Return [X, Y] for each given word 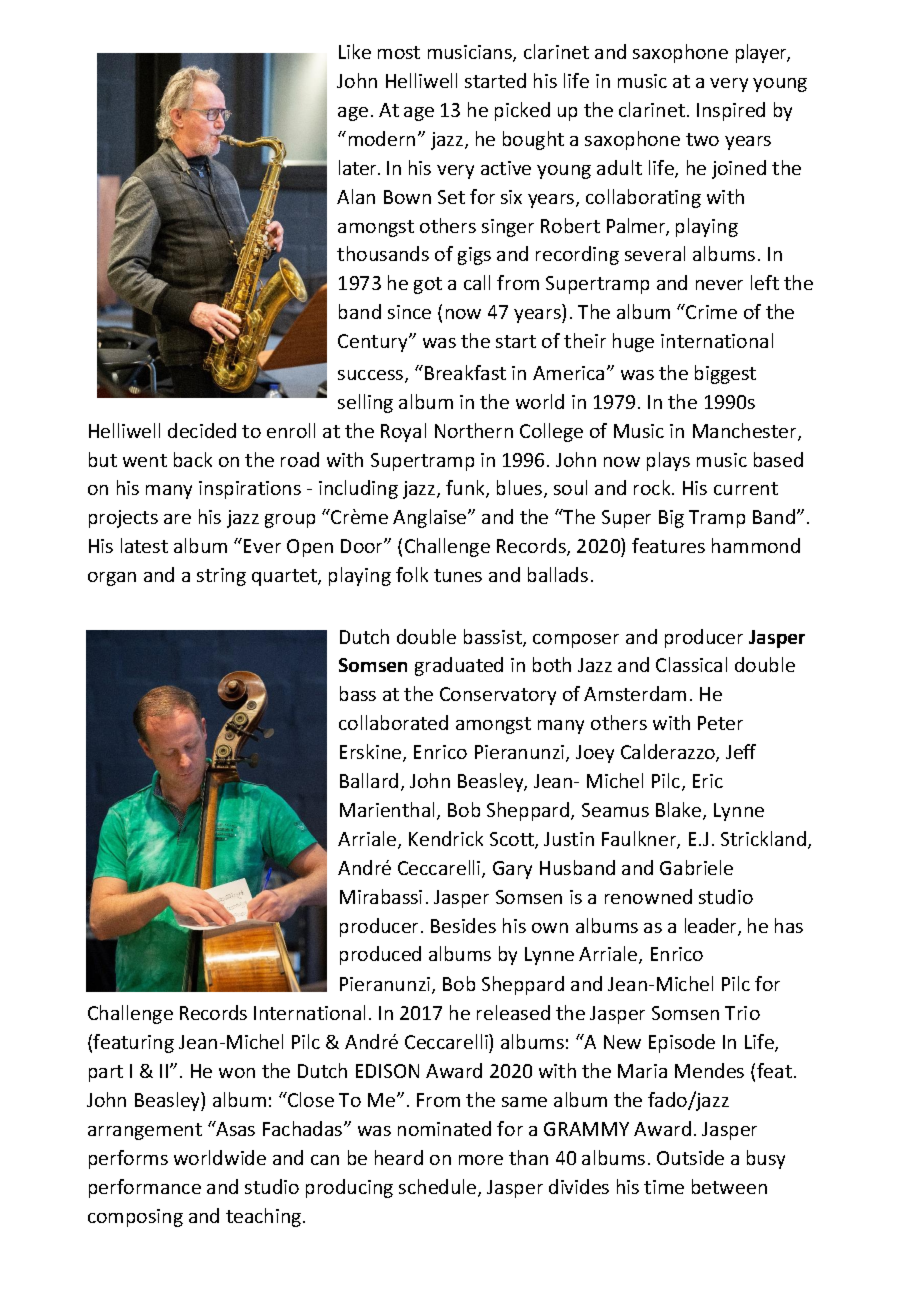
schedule [439, 1188]
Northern [474, 430]
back [193, 459]
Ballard [369, 780]
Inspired [731, 111]
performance [145, 1188]
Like [355, 51]
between [729, 1186]
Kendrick [446, 838]
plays [668, 461]
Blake [680, 811]
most [399, 52]
